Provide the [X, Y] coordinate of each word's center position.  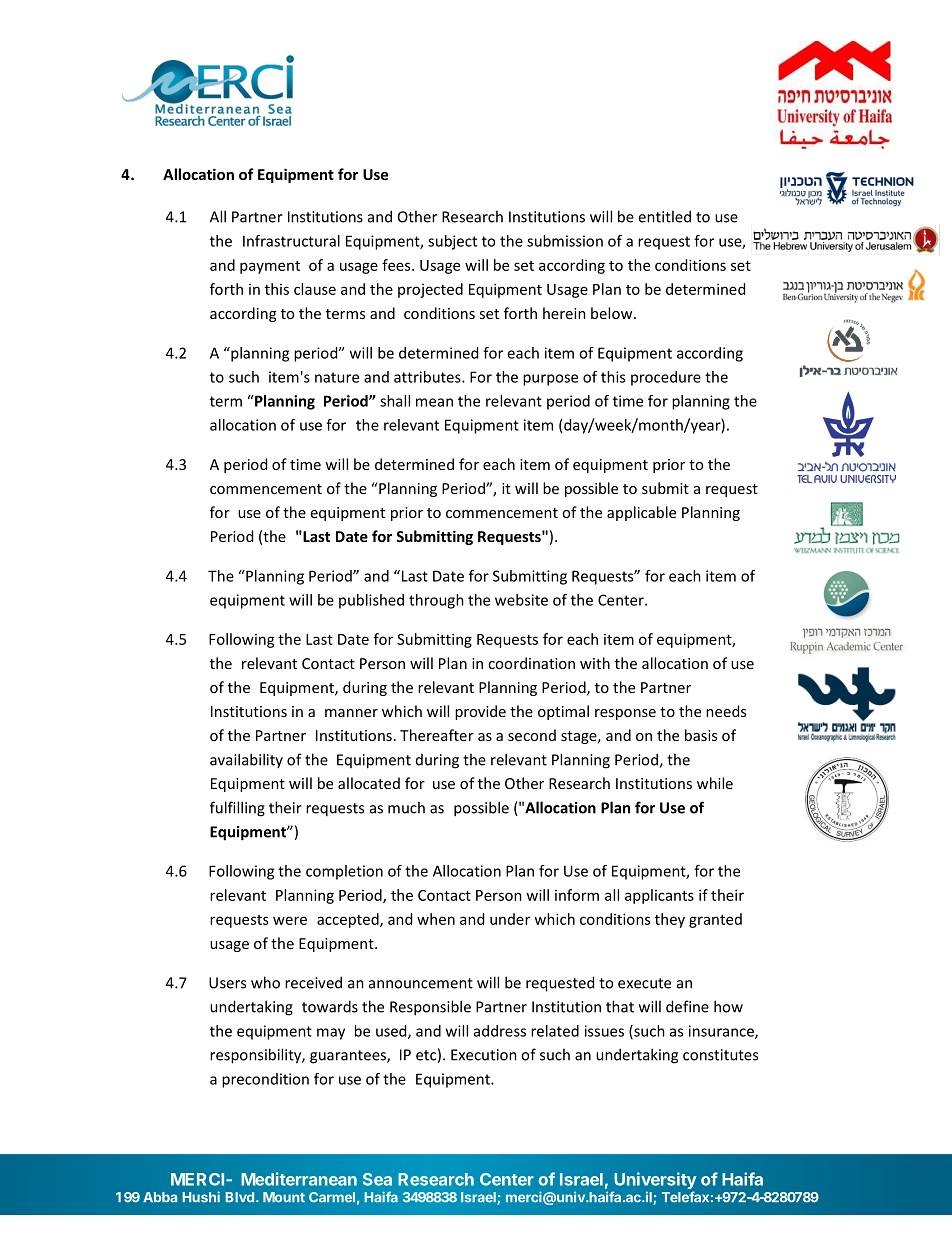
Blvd [241, 1197]
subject [452, 242]
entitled [664, 216]
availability [246, 760]
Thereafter [437, 735]
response [625, 714]
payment [270, 267]
